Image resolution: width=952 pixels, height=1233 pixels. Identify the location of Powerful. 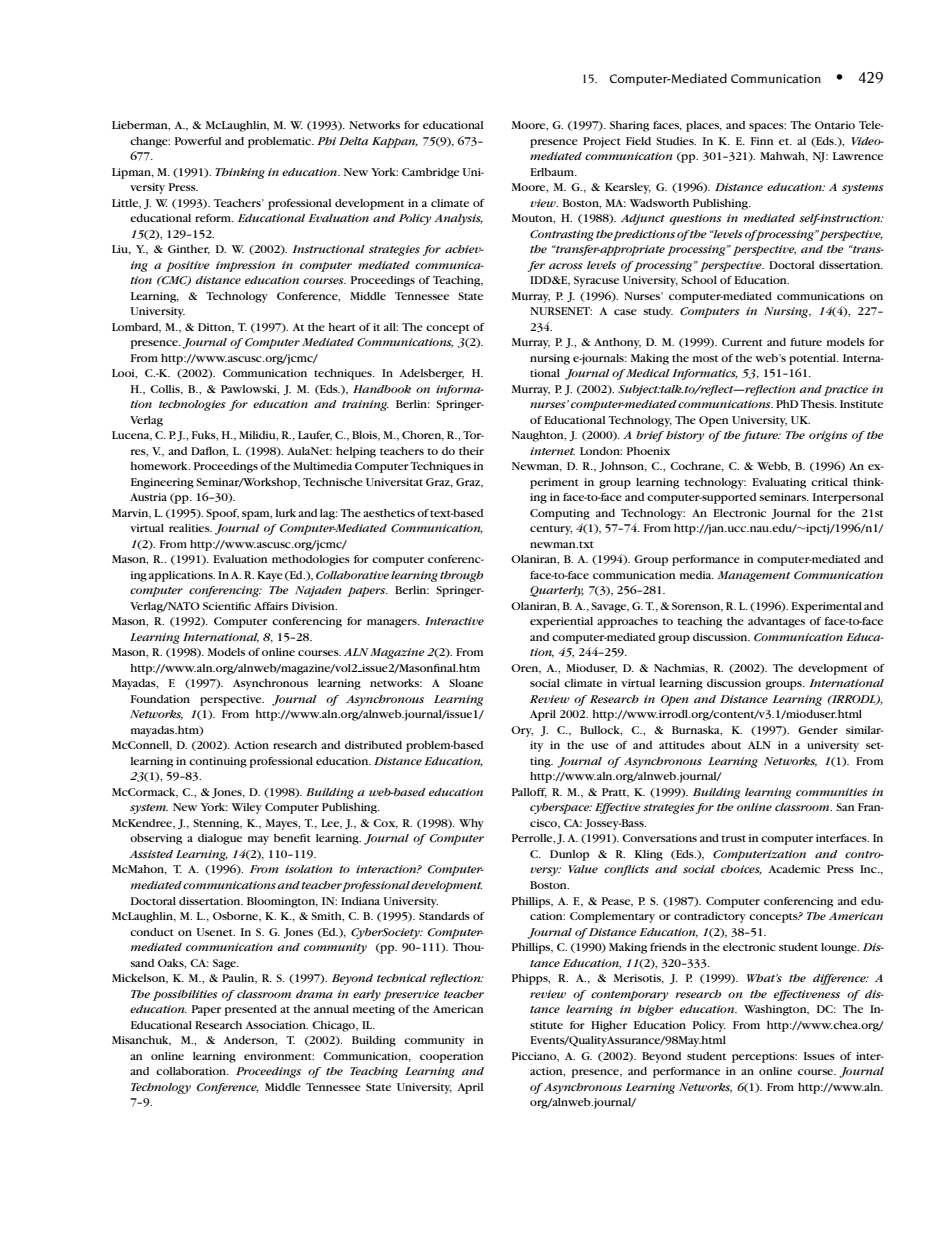
(198, 141).
